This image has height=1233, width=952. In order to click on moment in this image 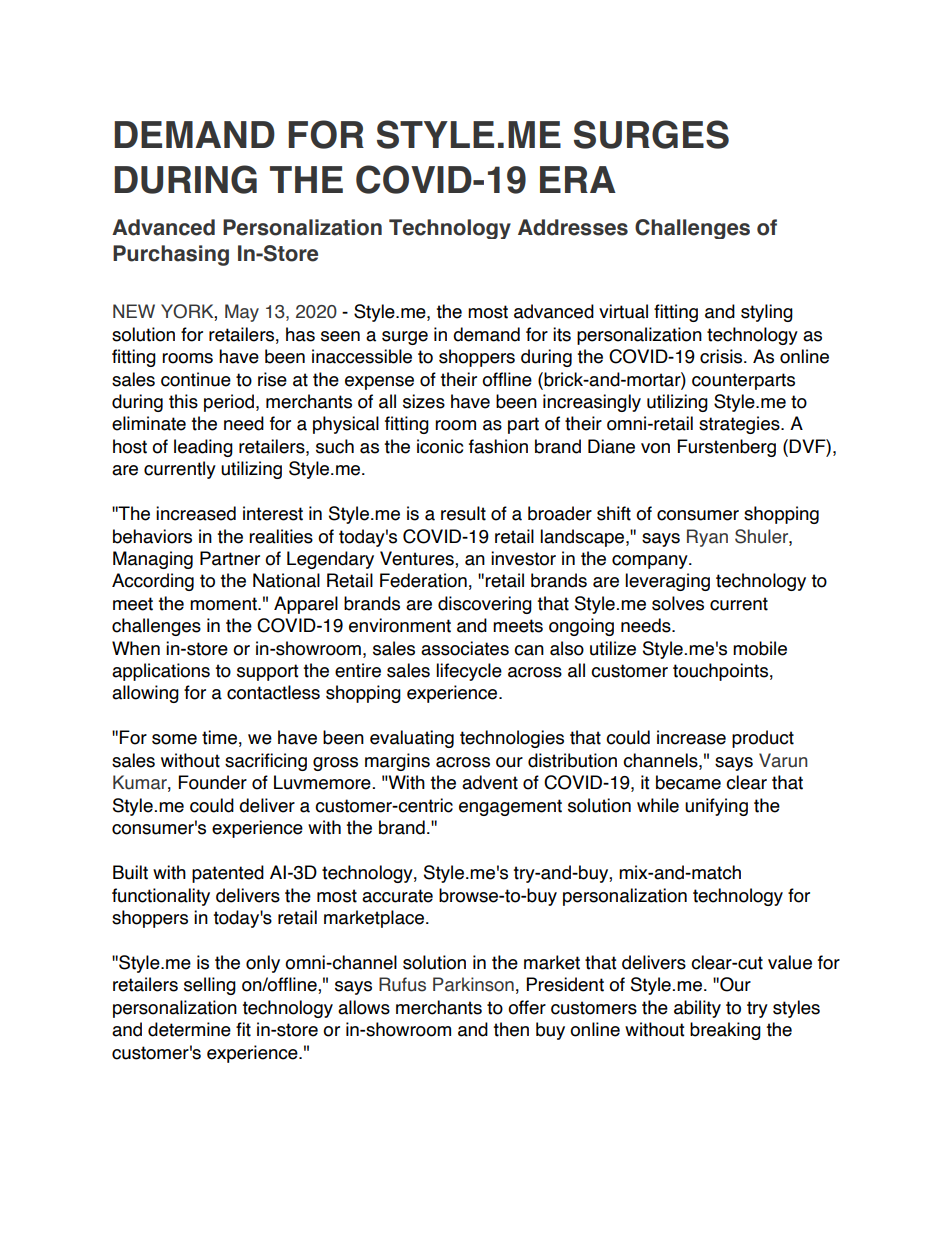, I will do `click(224, 604)`.
